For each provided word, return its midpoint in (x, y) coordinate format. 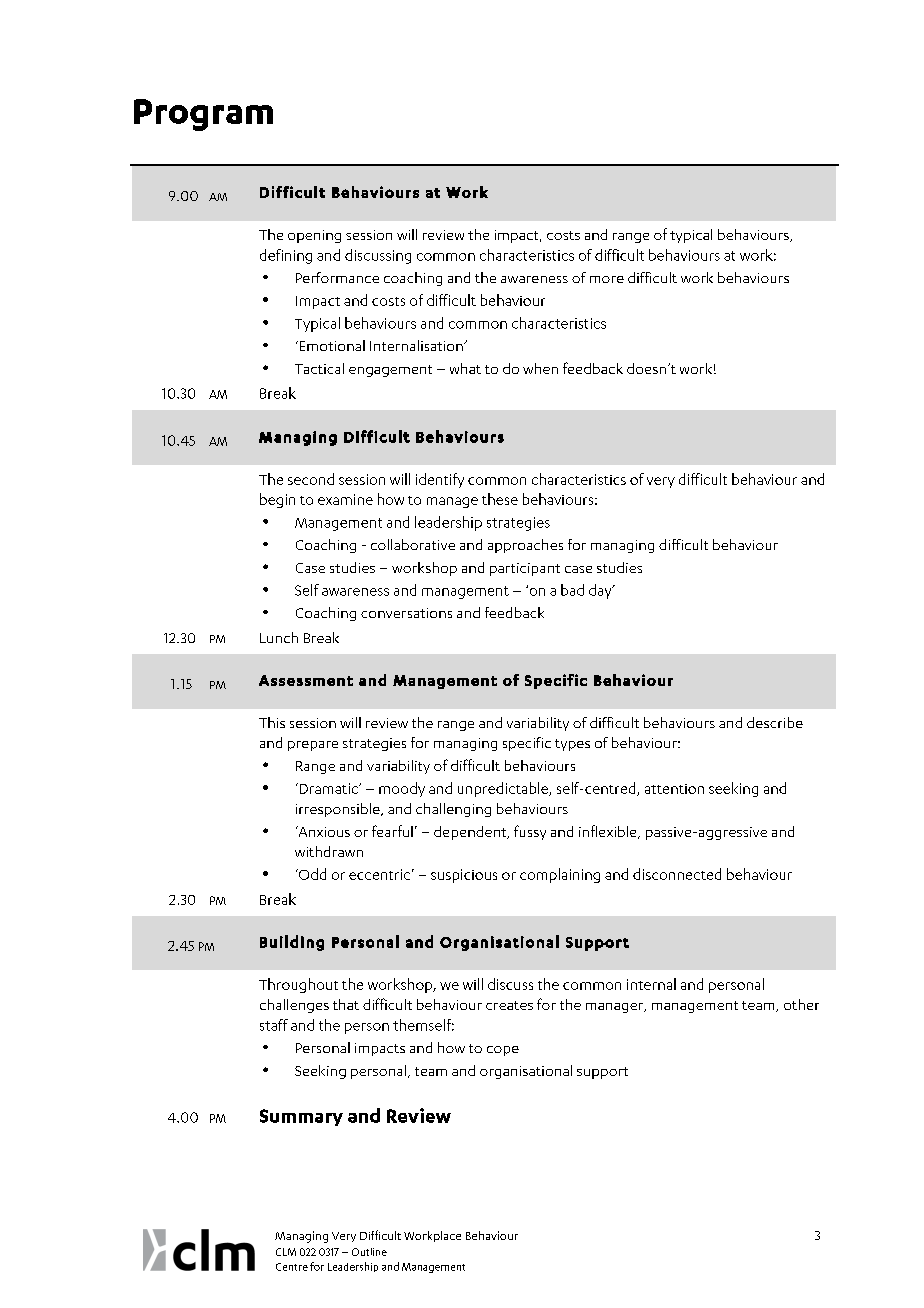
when (540, 368)
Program (203, 115)
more (607, 279)
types (572, 745)
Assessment (306, 680)
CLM (286, 1252)
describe (775, 722)
